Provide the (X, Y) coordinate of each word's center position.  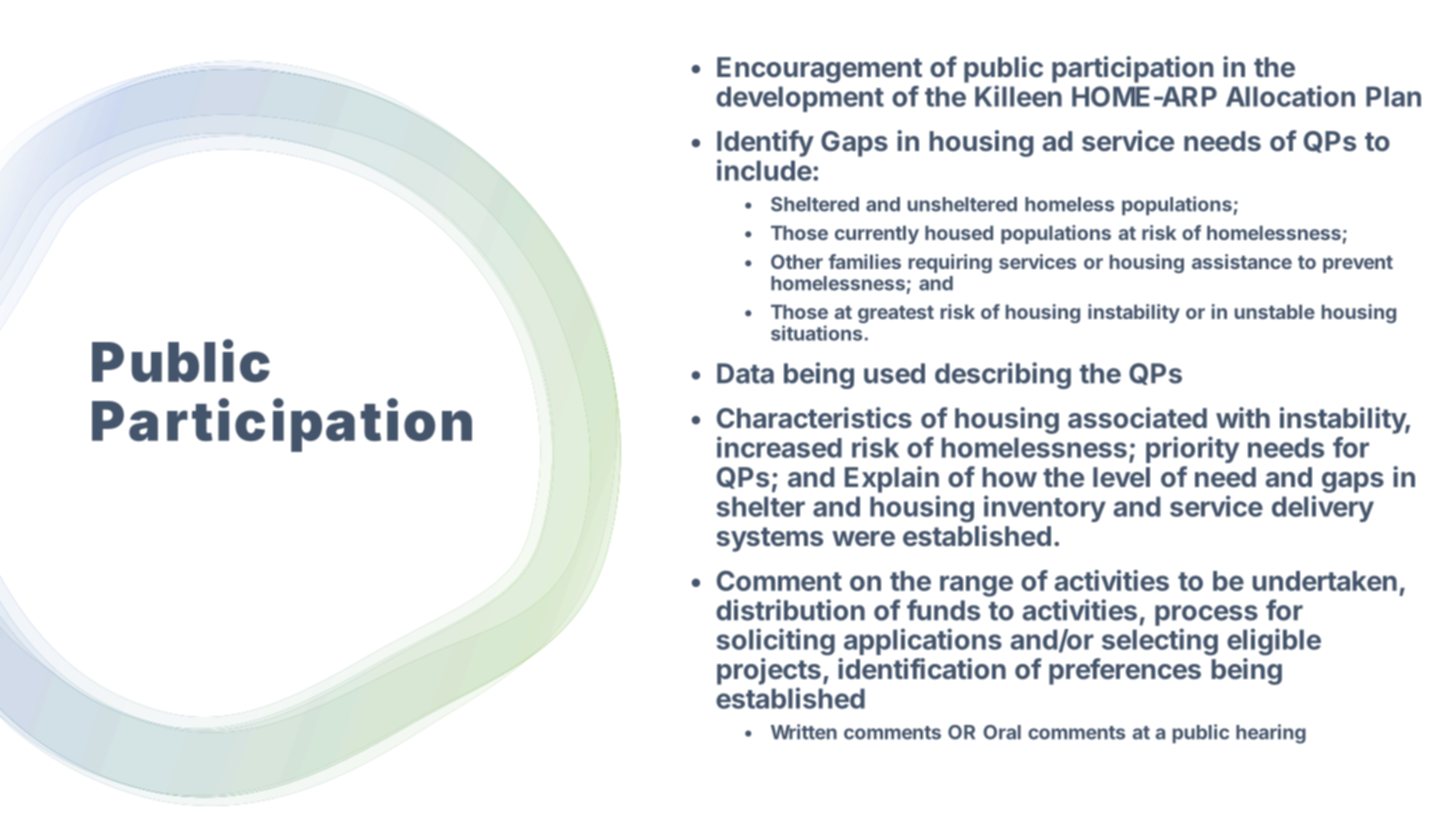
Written (804, 732)
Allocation (1290, 96)
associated (1137, 417)
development (800, 99)
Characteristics (814, 417)
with (1243, 417)
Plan (1393, 96)
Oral (1002, 732)
